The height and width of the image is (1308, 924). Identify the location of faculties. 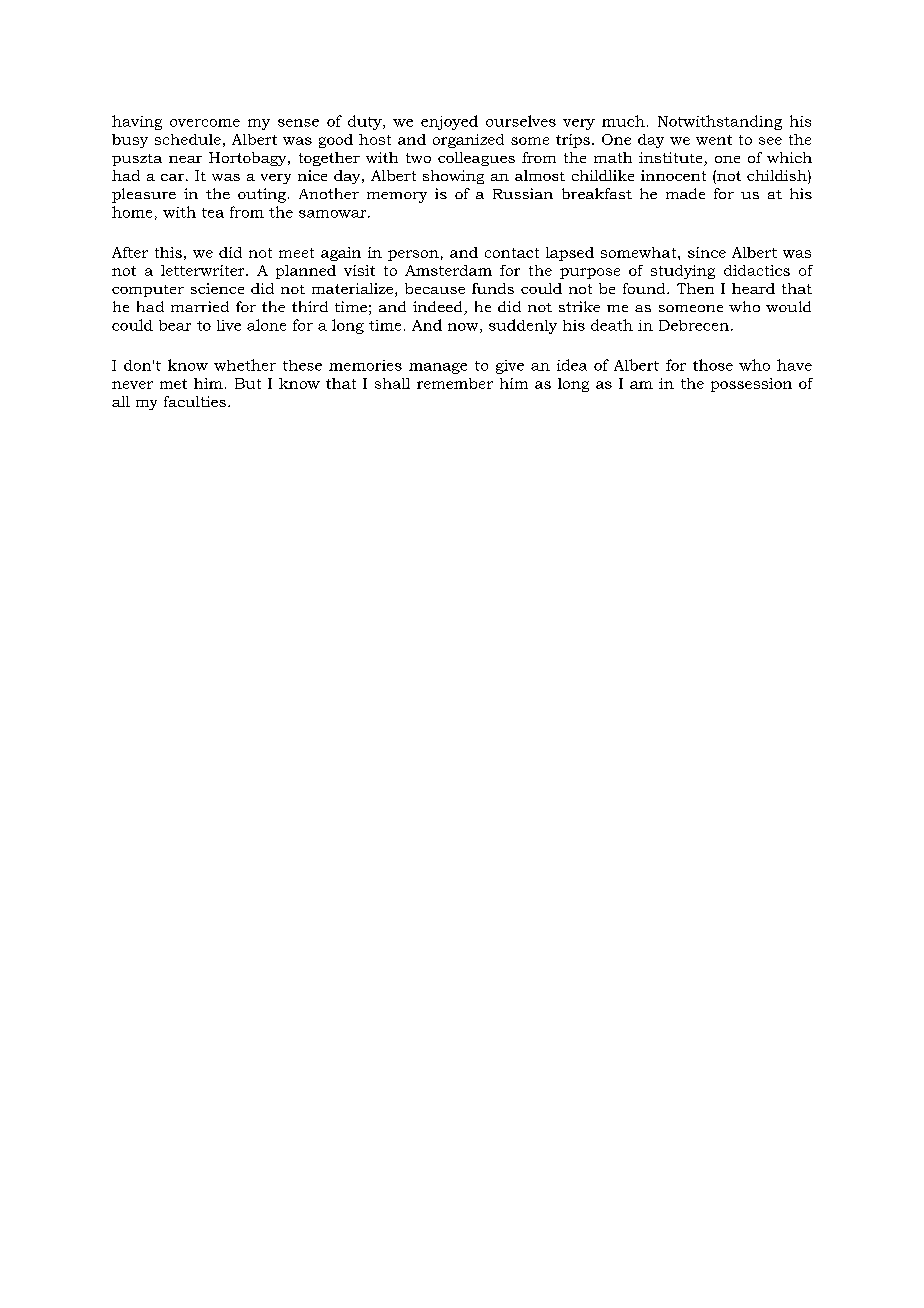
(195, 401).
